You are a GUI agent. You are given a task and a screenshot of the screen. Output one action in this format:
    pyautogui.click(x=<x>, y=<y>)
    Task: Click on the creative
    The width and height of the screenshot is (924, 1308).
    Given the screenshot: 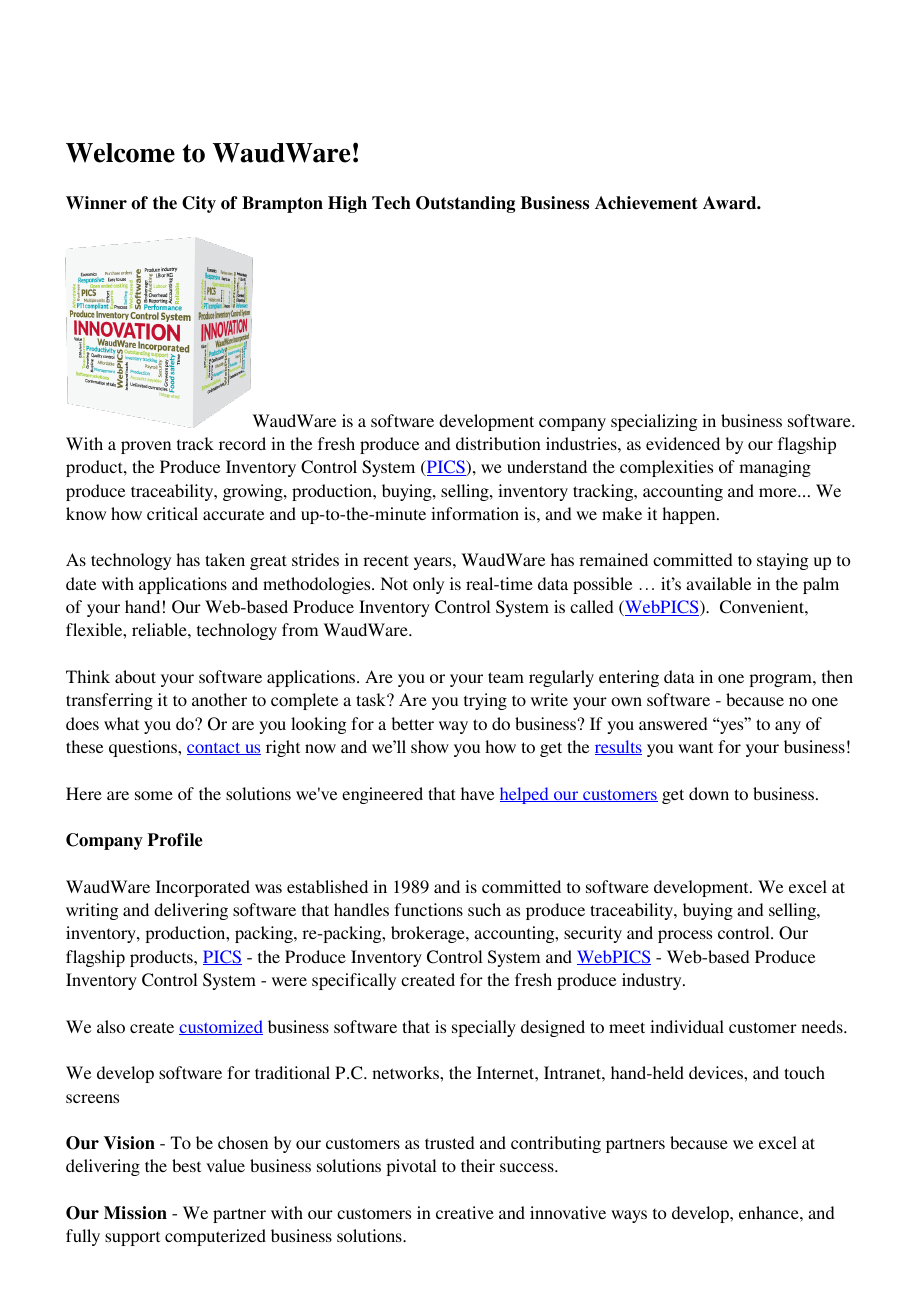 What is the action you would take?
    pyautogui.click(x=465, y=1212)
